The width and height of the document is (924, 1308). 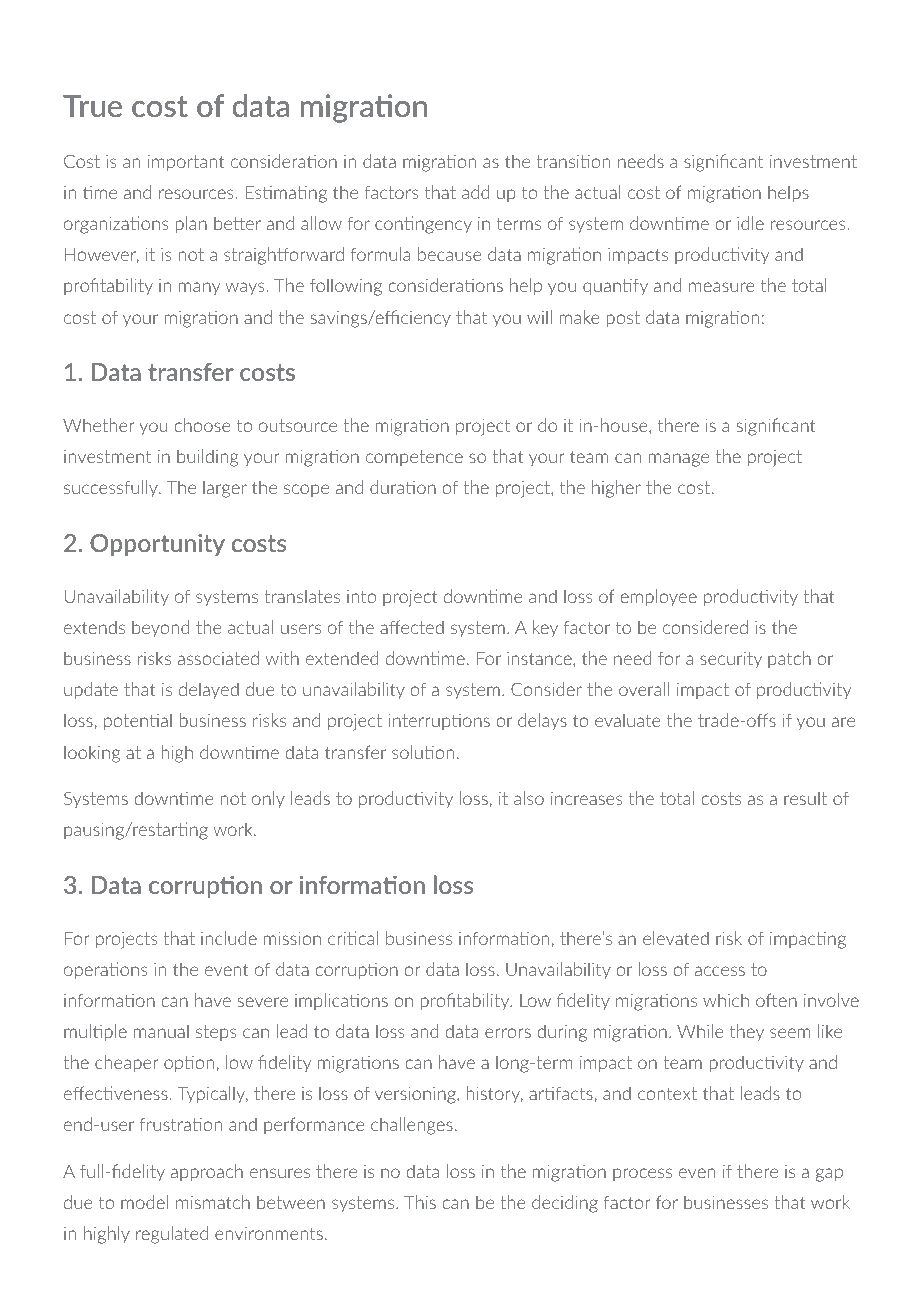 What do you see at coordinates (186, 163) in the document?
I see `important` at bounding box center [186, 163].
